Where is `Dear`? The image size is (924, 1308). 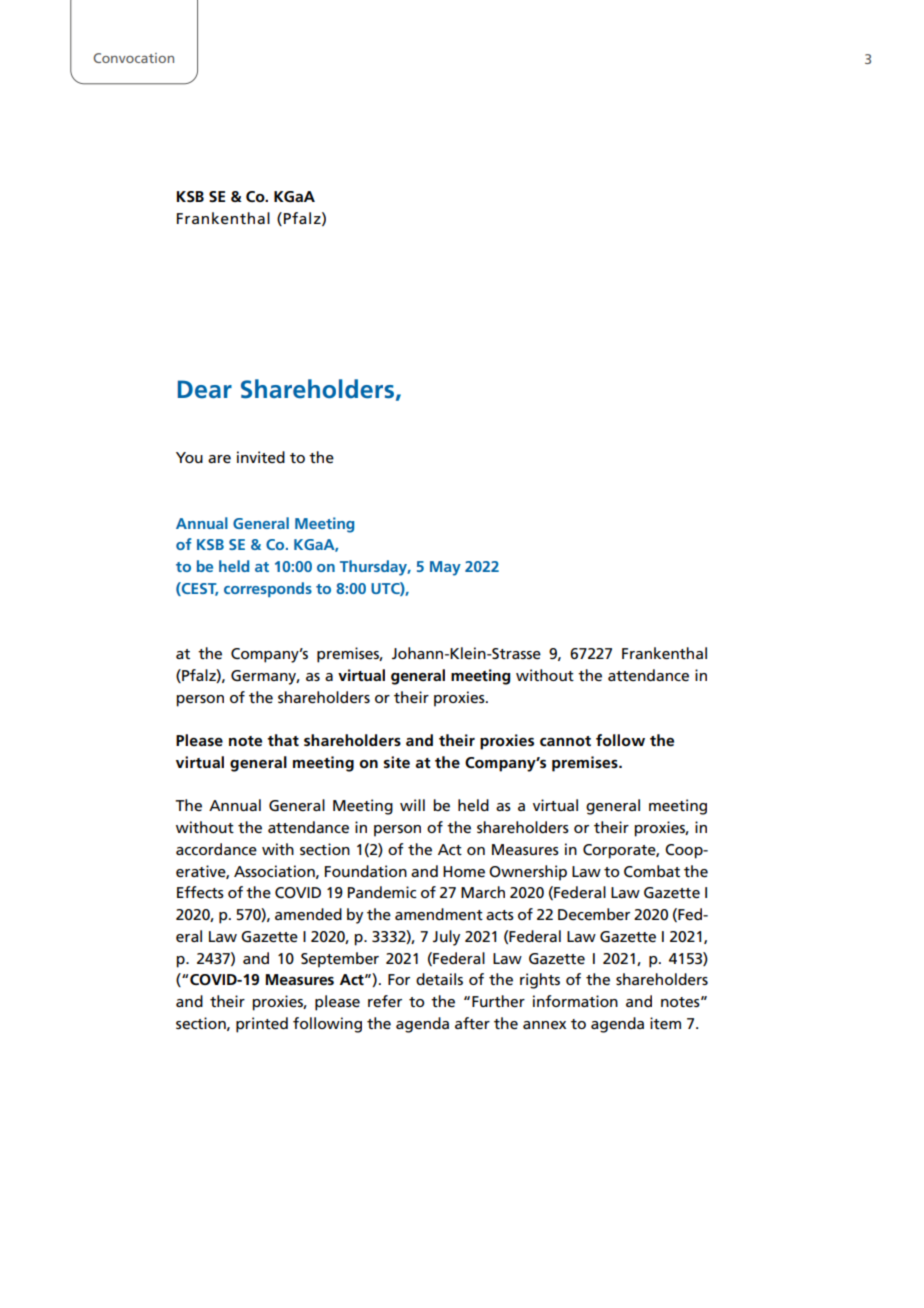 Dear is located at coordinates (205, 389).
